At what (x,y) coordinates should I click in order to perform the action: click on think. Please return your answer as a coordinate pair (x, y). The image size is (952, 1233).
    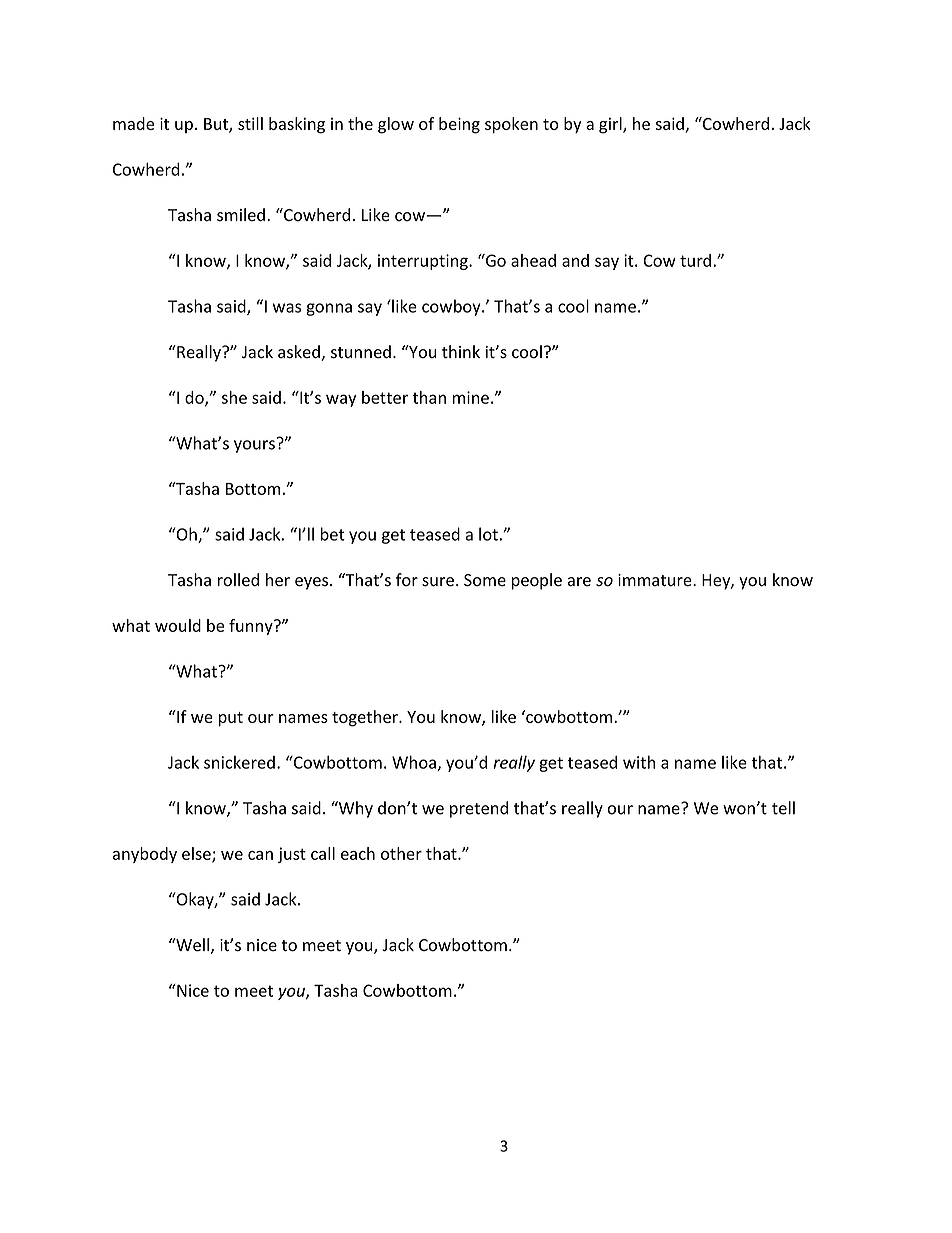
    Looking at the image, I should click on (461, 351).
